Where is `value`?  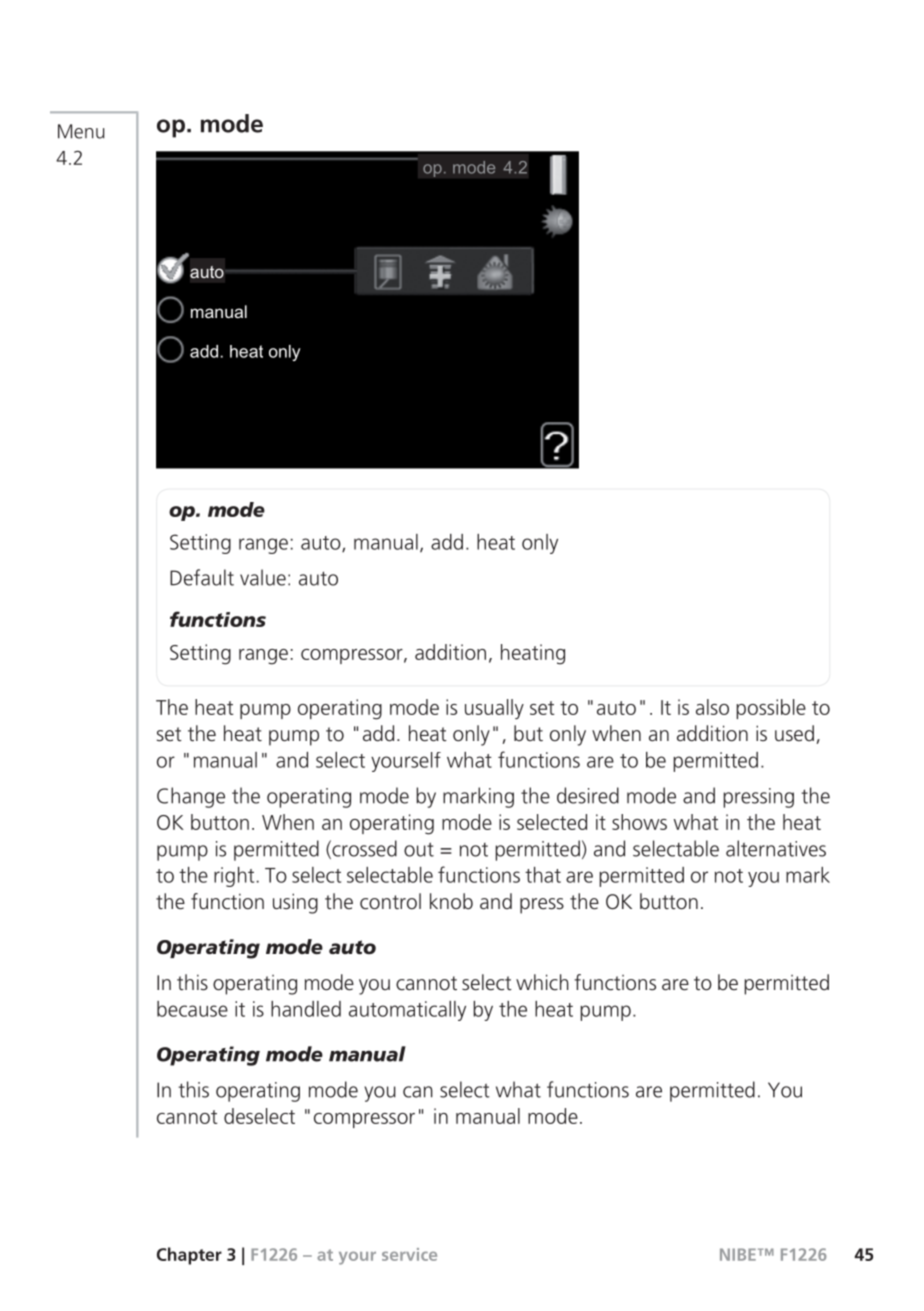 value is located at coordinates (263, 577).
